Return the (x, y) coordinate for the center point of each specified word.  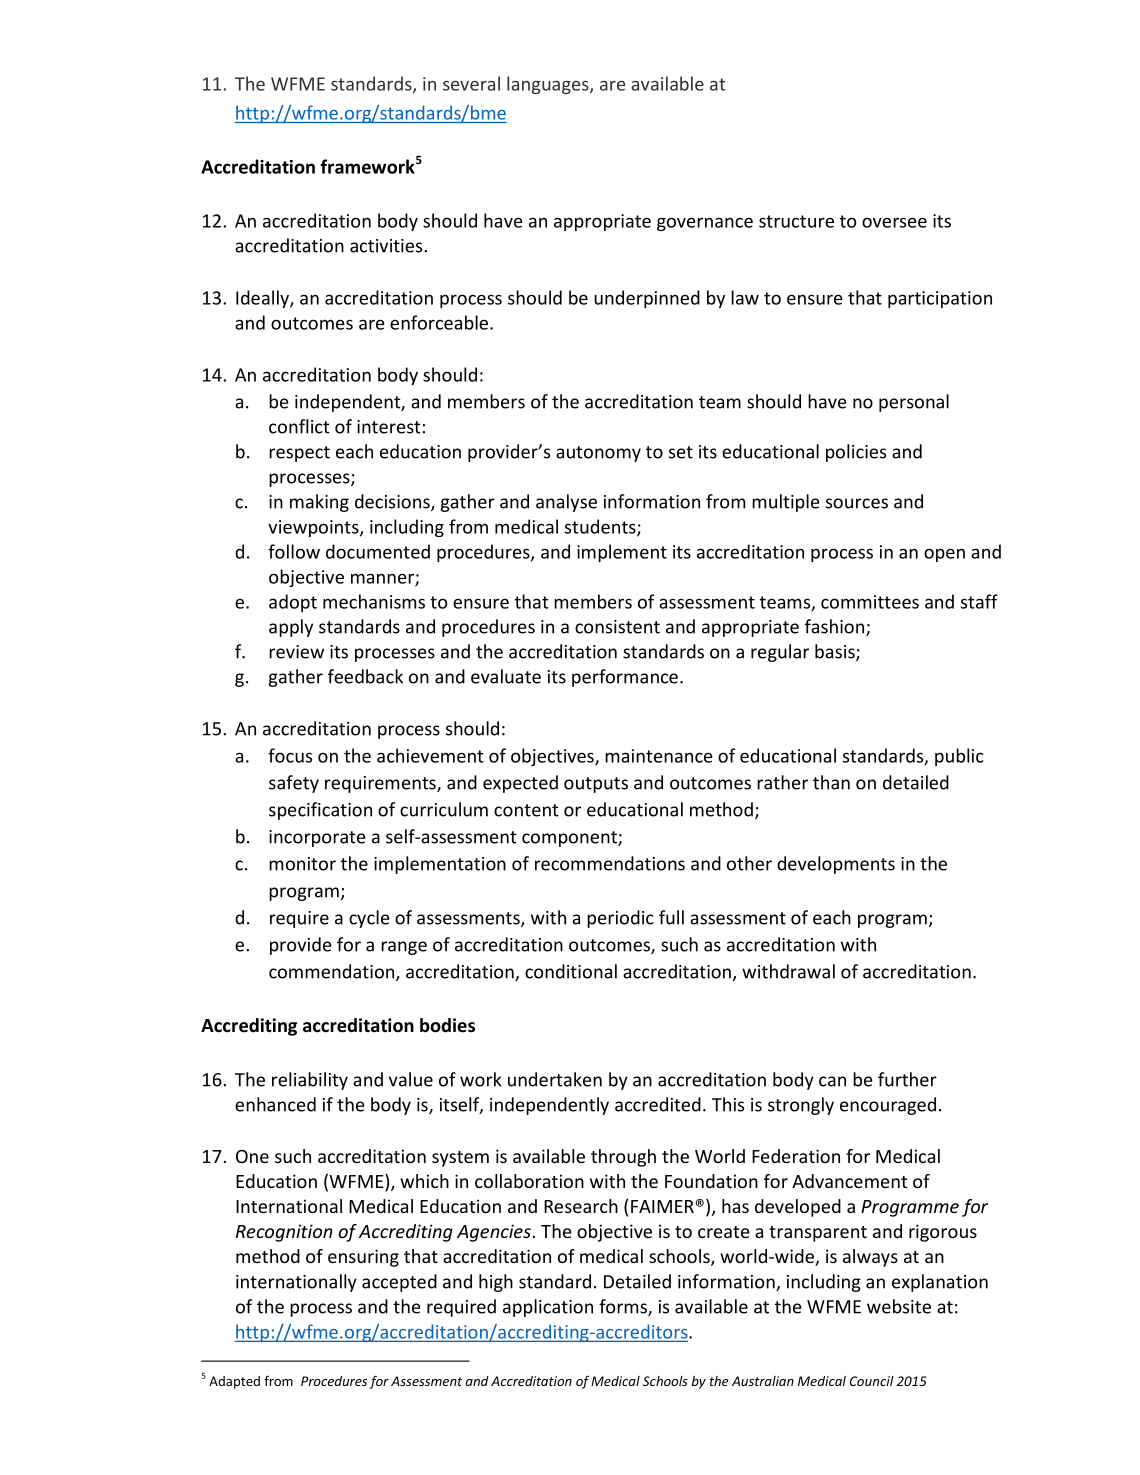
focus (290, 755)
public (959, 757)
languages (549, 85)
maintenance (658, 756)
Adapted (234, 1382)
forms (624, 1307)
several (471, 83)
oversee (894, 222)
